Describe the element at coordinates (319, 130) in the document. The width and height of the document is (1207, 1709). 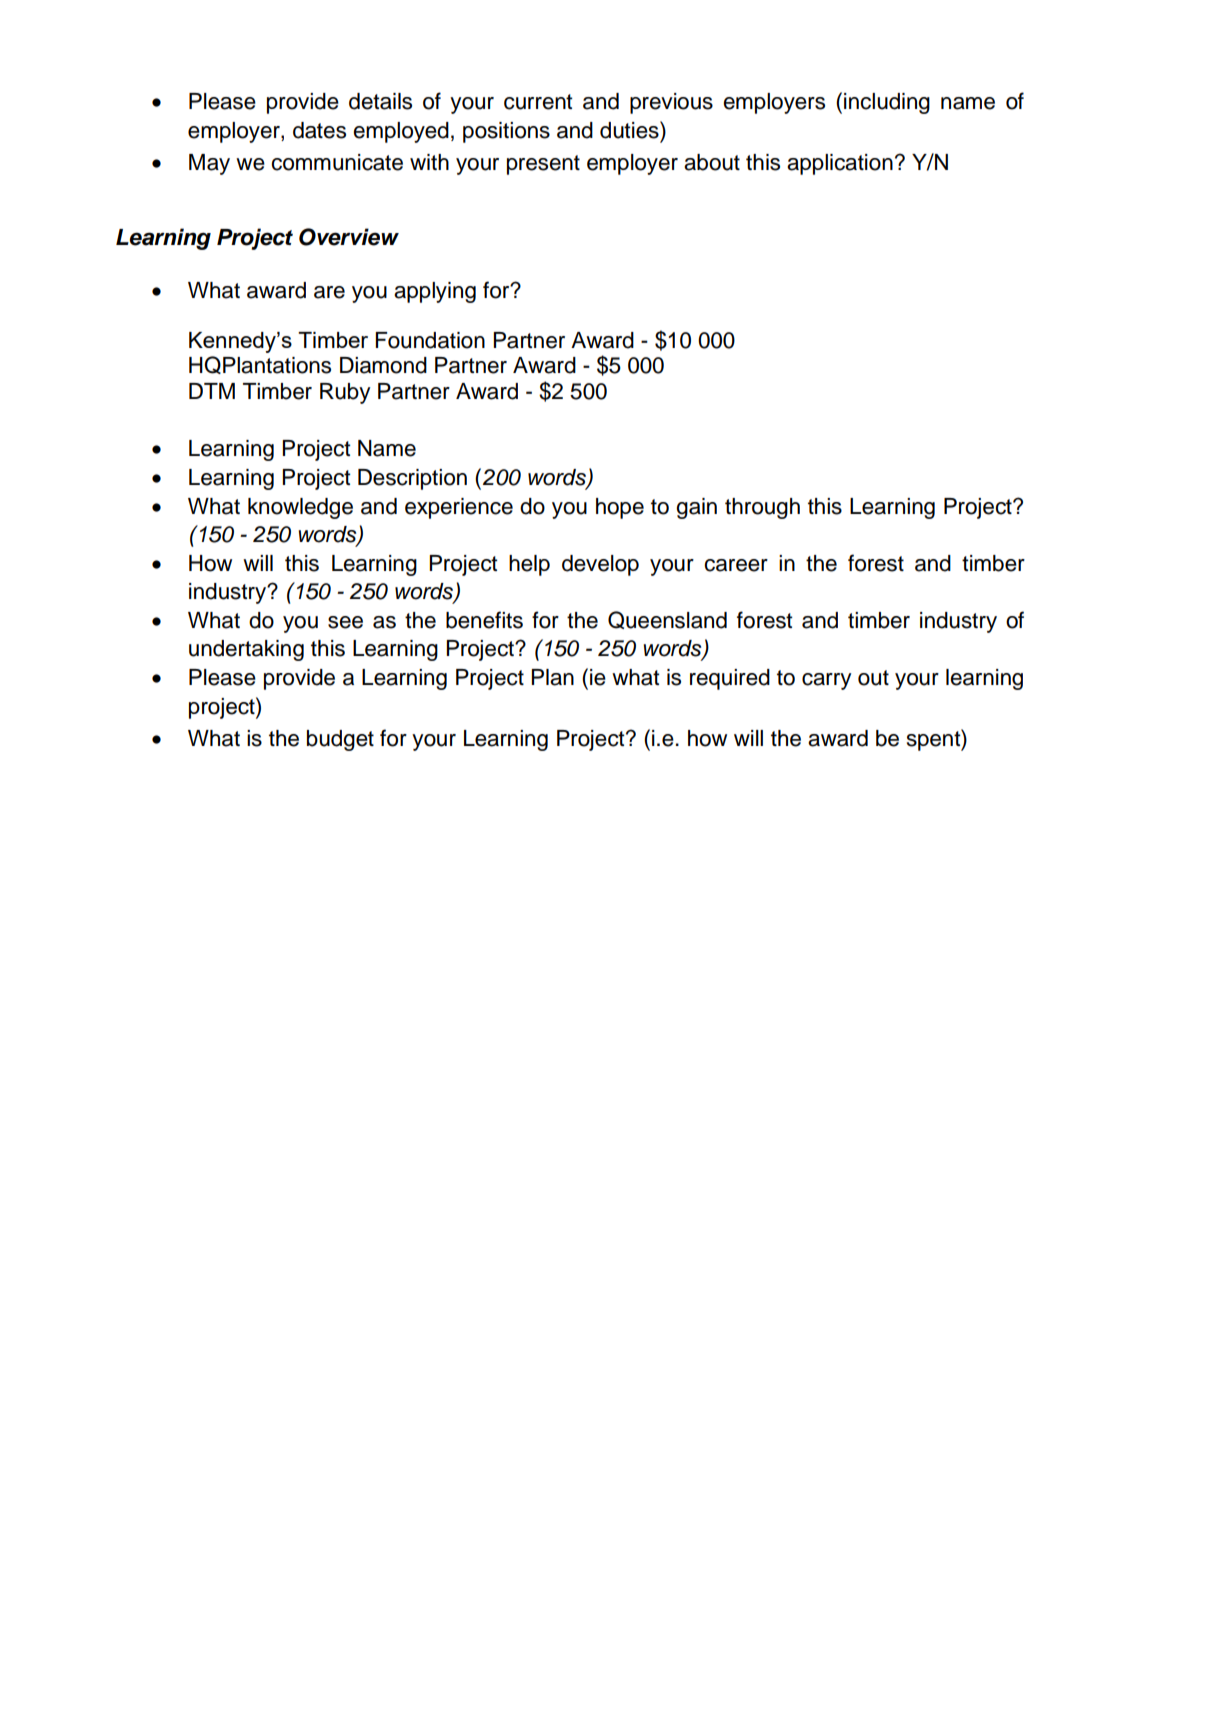
I see `dates` at that location.
